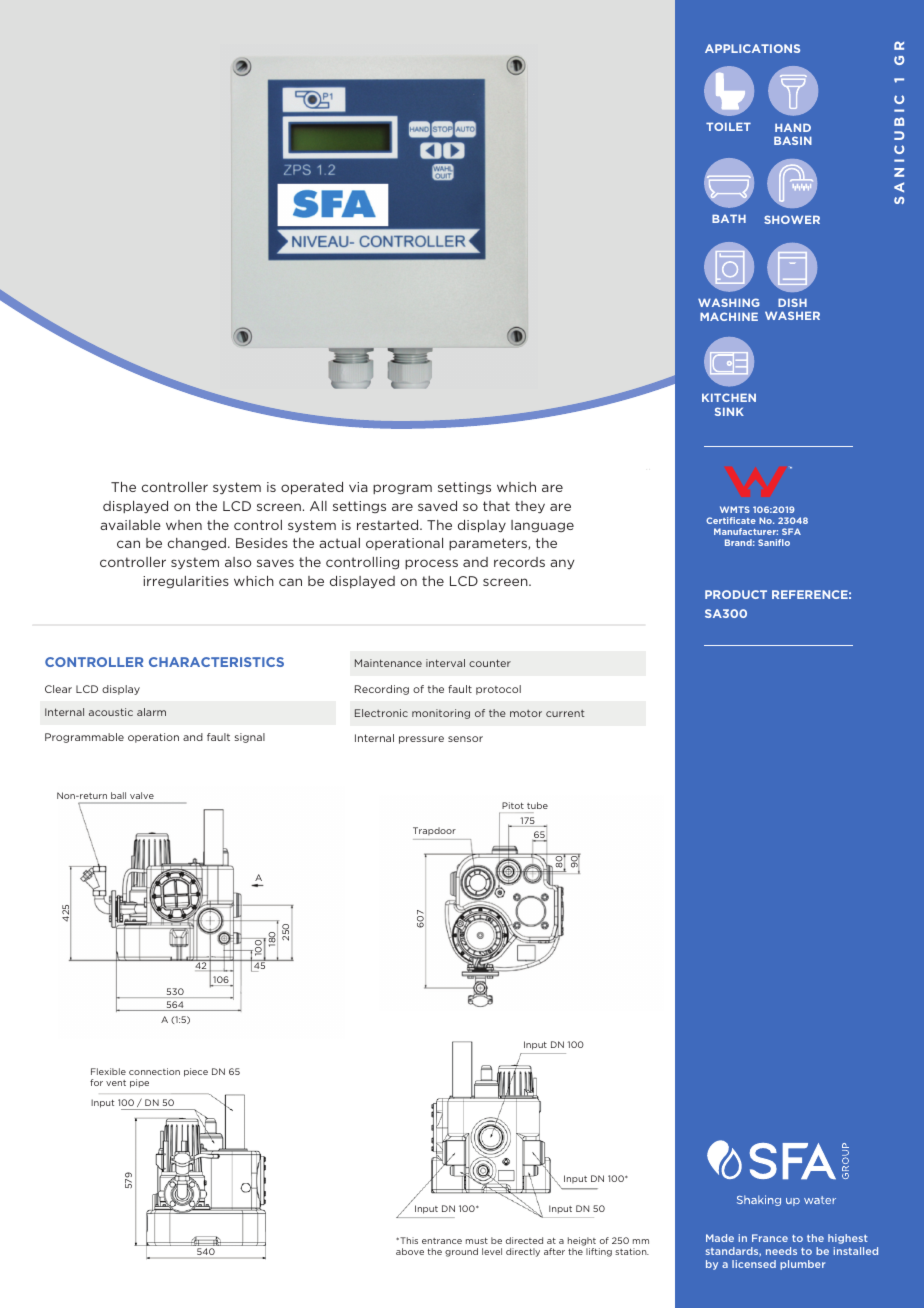 The width and height of the document is (924, 1308). I want to click on entrance, so click(442, 1241).
